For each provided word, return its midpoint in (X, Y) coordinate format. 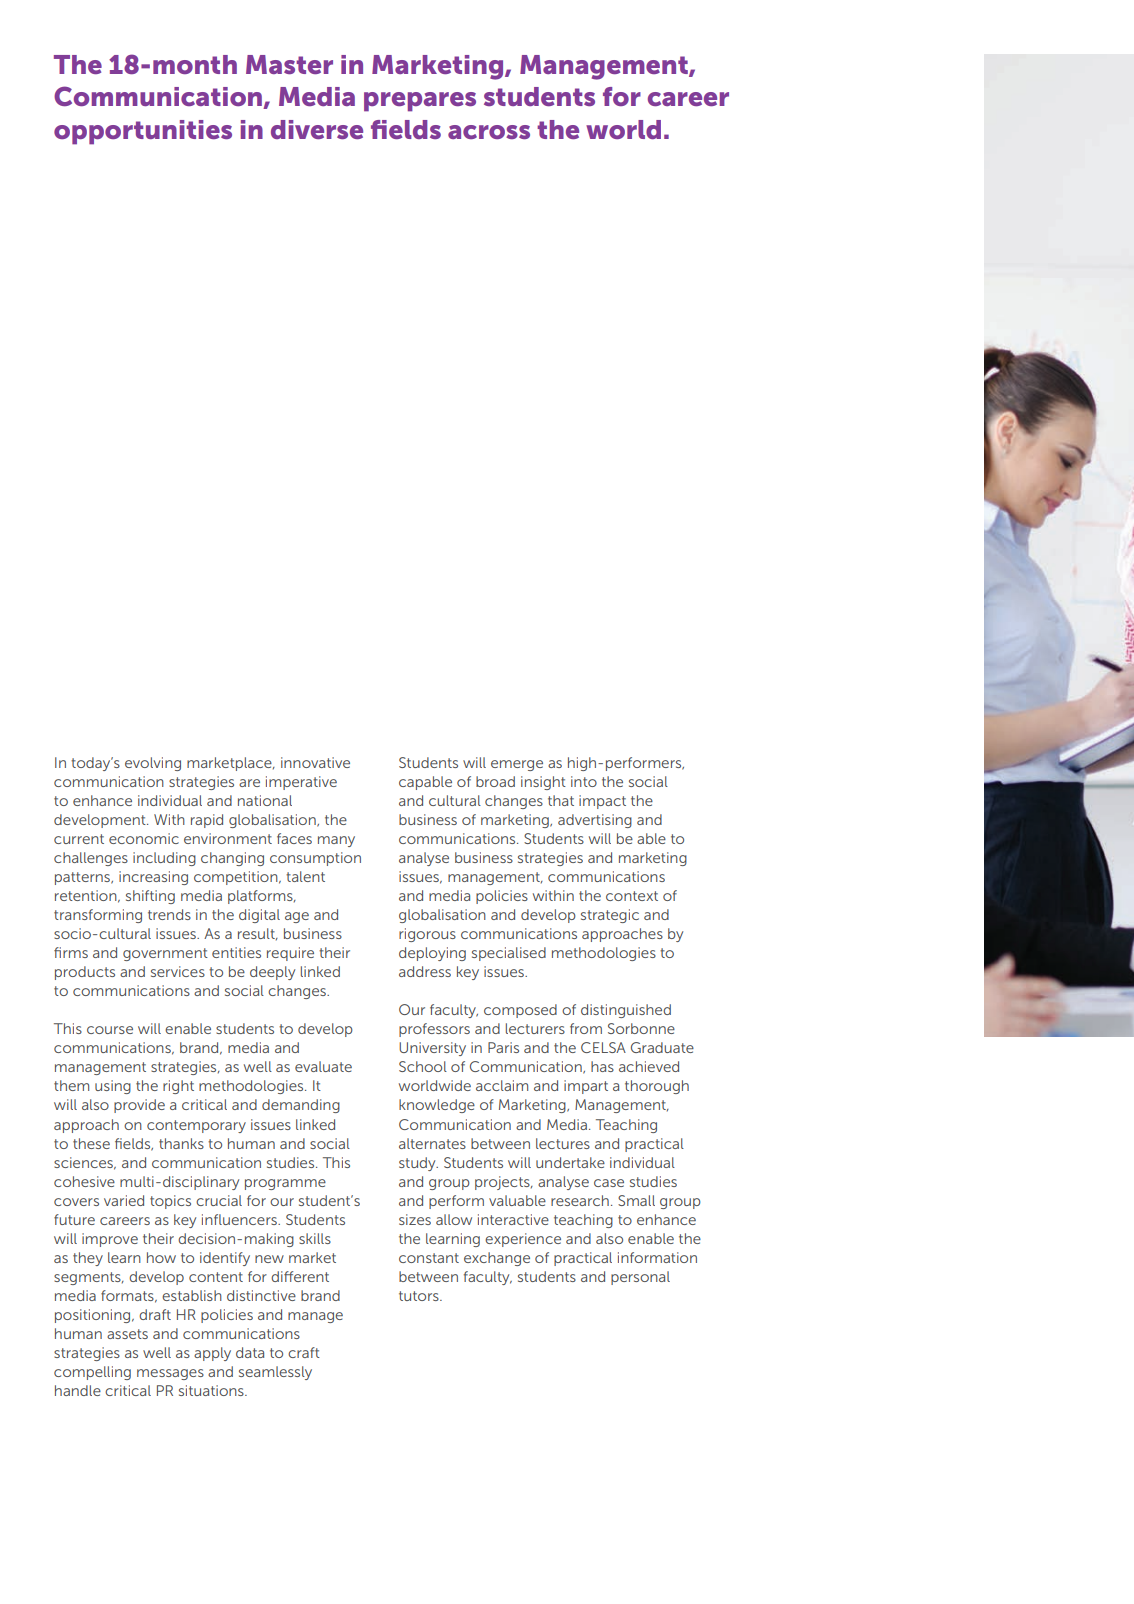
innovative (315, 762)
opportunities (143, 132)
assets (127, 1334)
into (584, 781)
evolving (153, 764)
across (489, 132)
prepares (420, 102)
